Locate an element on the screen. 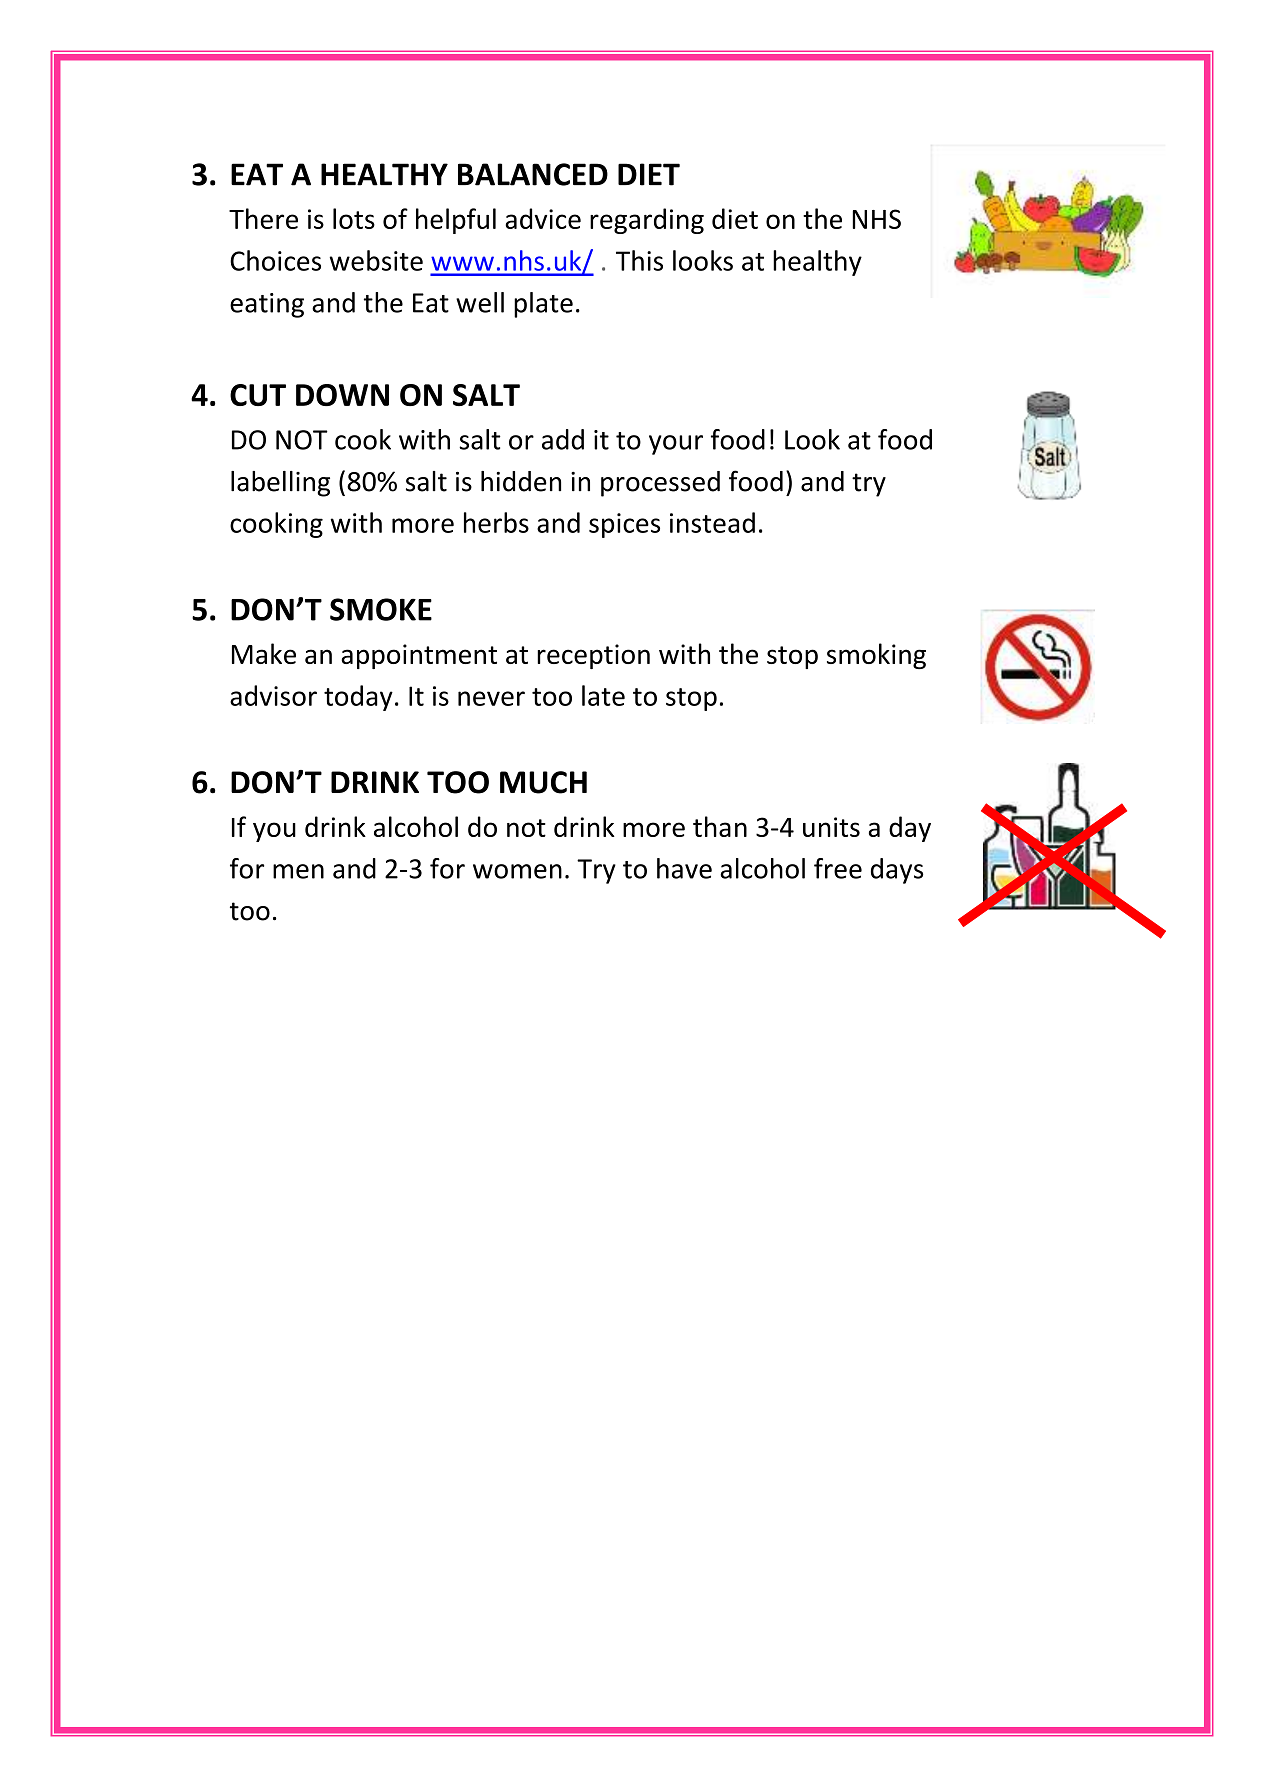  instead is located at coordinates (712, 522).
